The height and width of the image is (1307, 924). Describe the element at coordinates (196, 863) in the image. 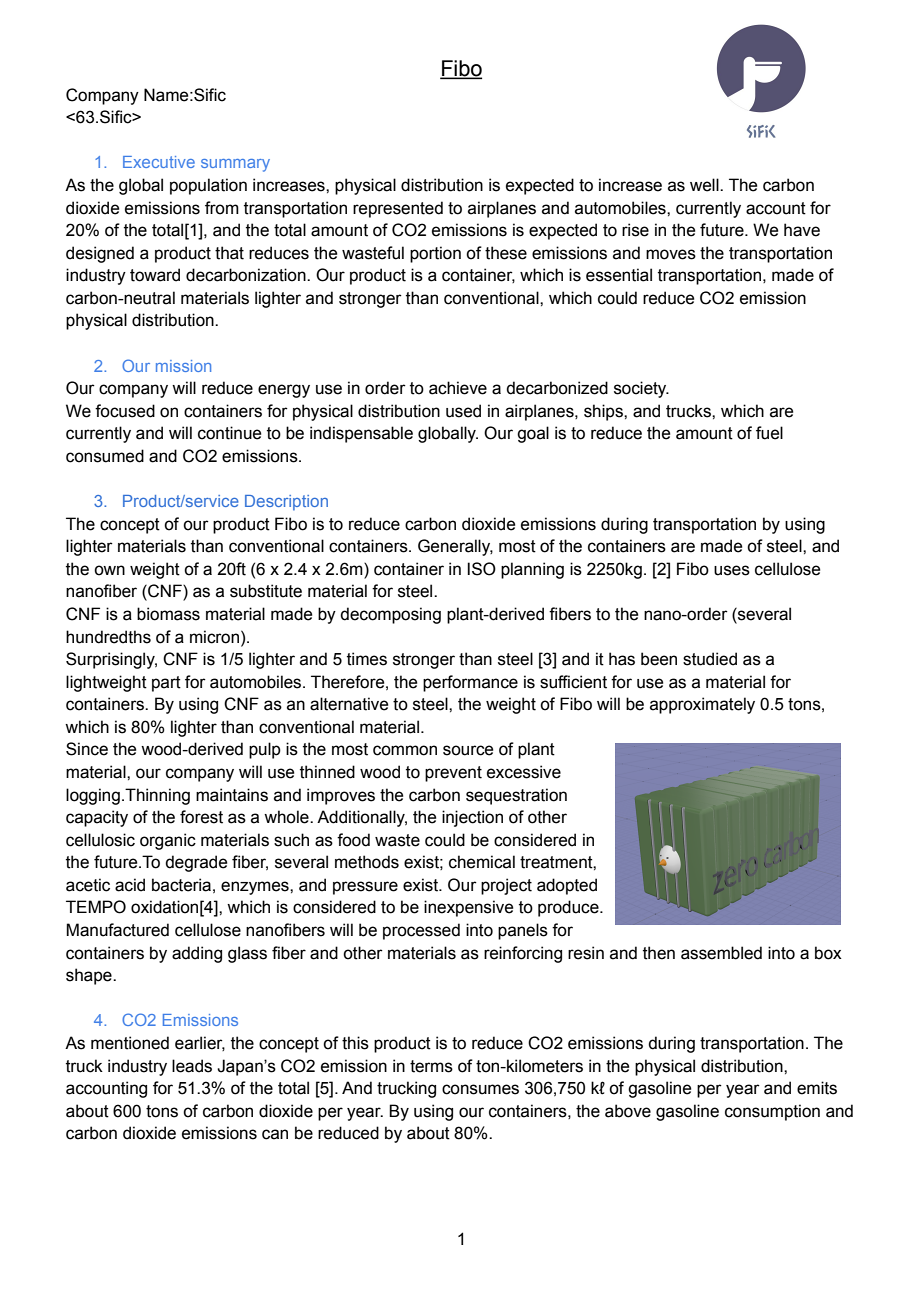

I see `degrade` at that location.
